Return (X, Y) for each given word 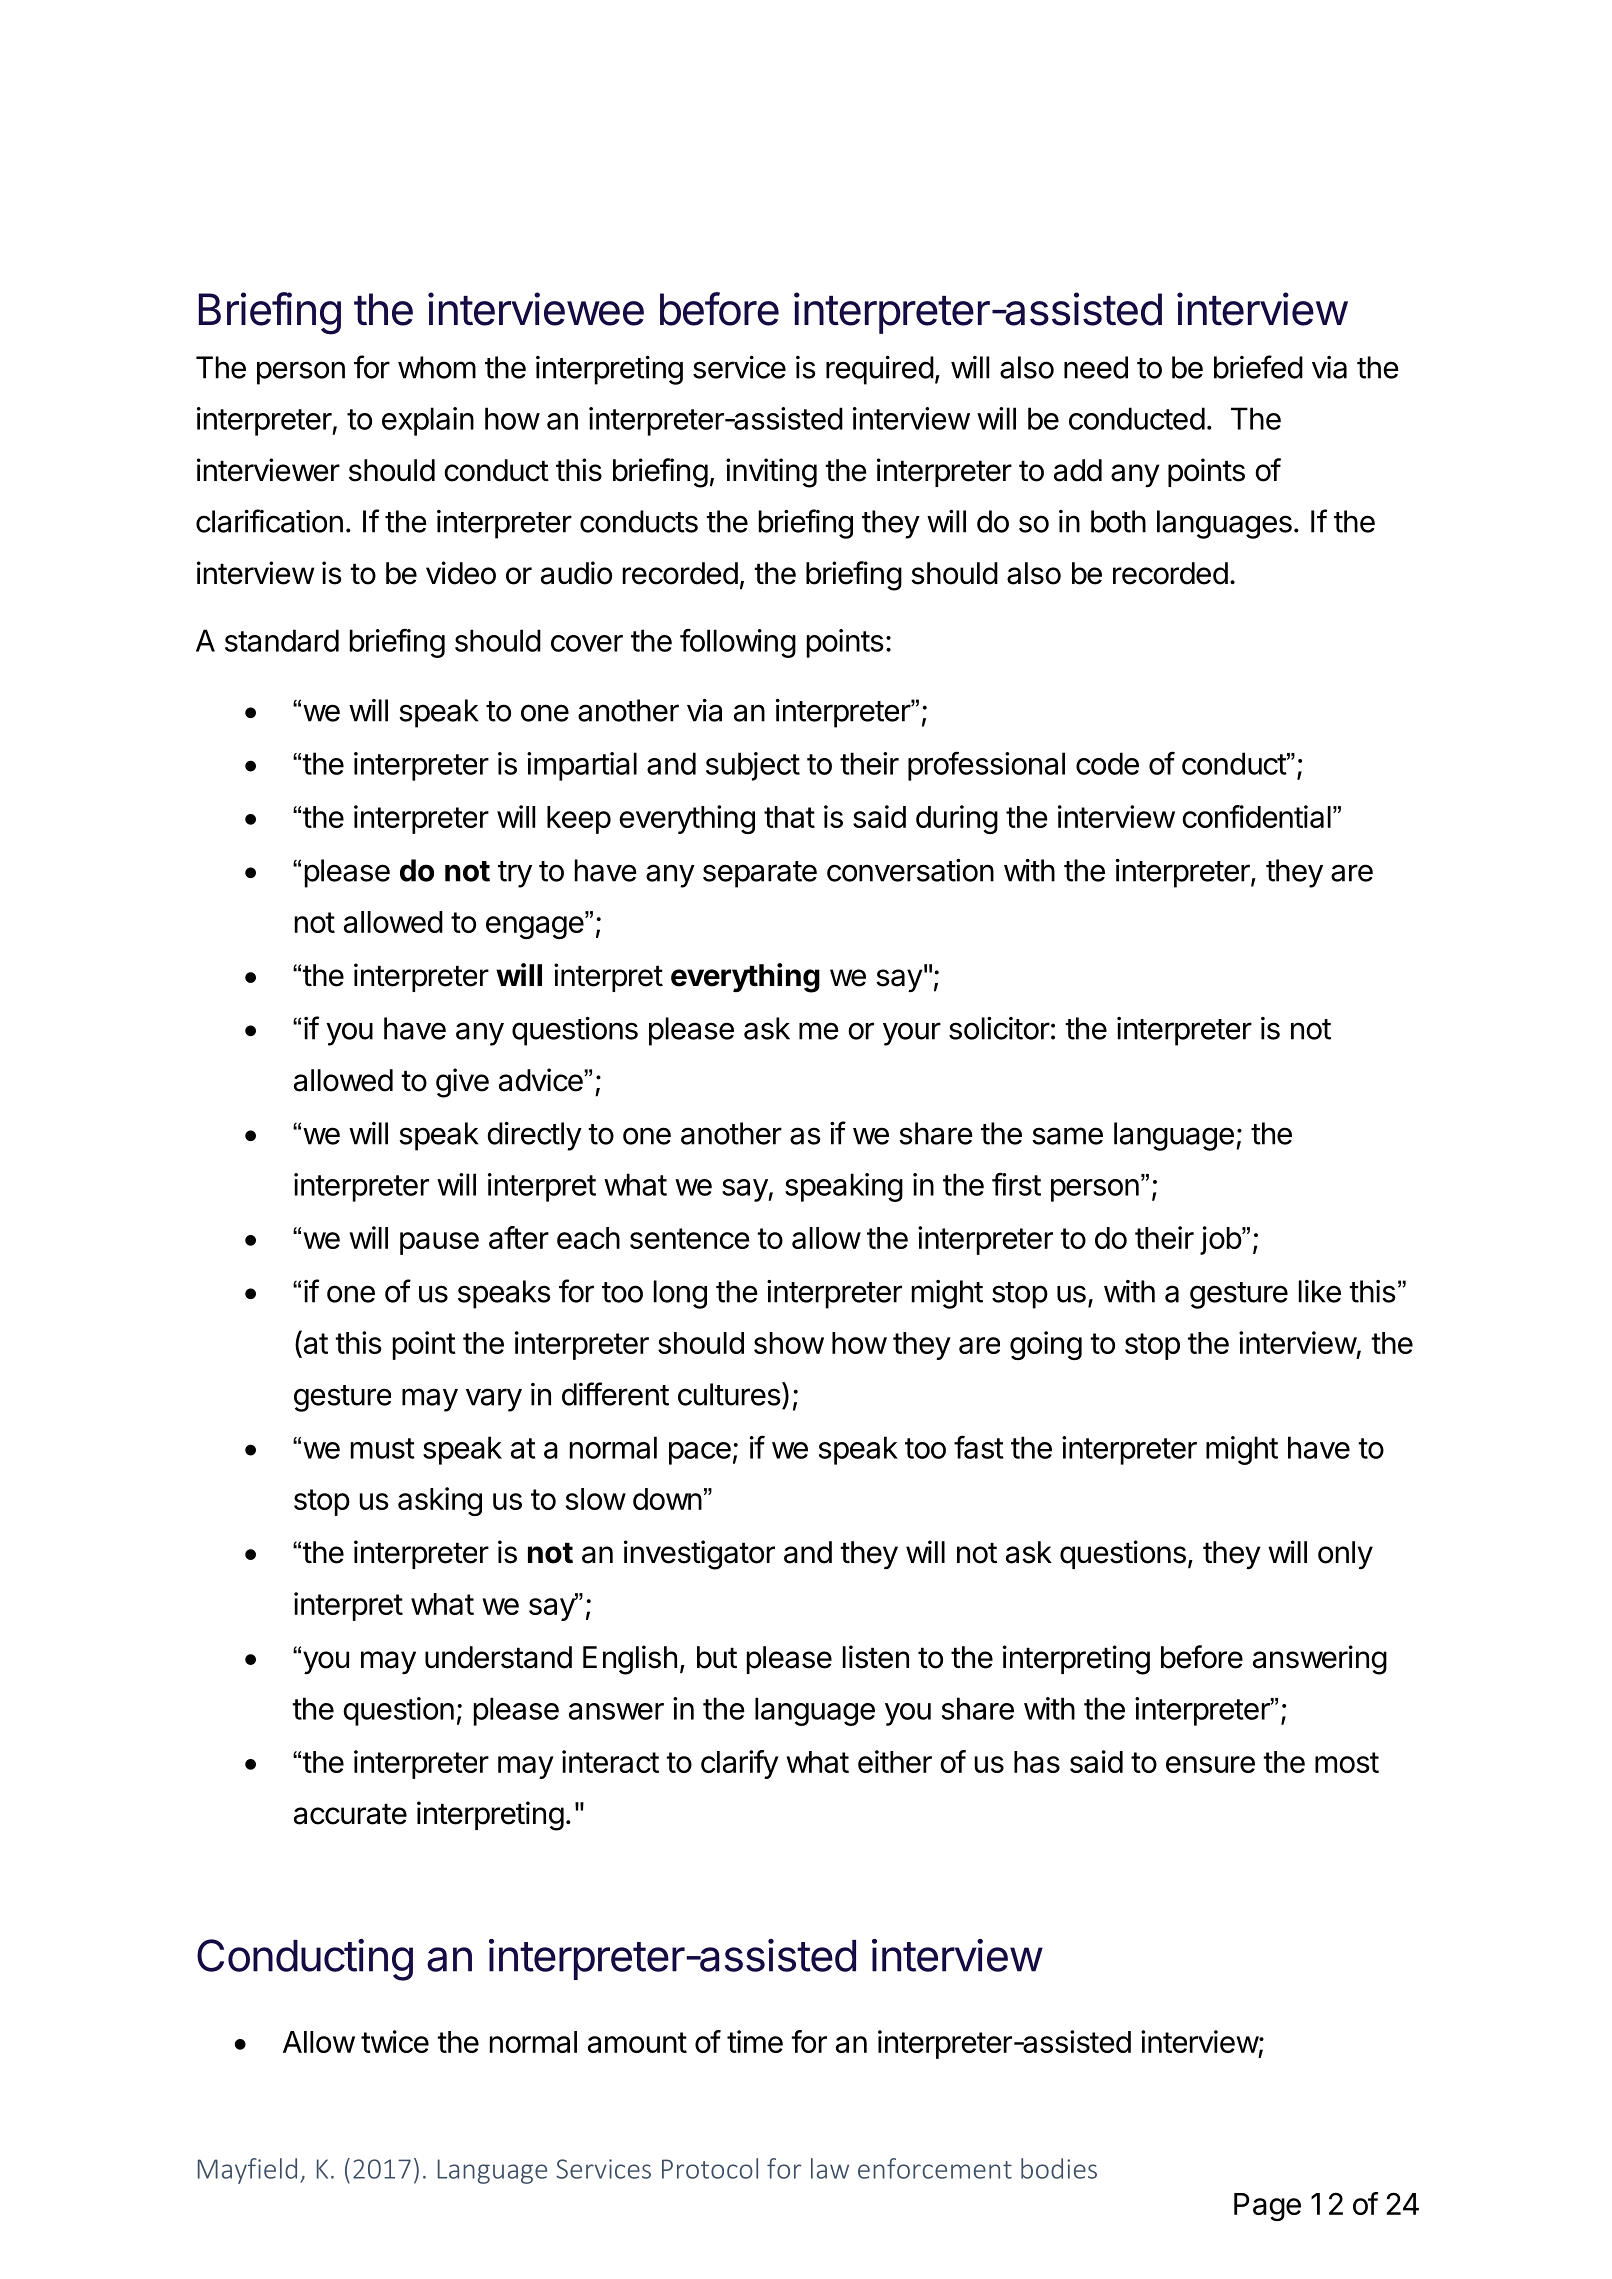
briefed (1258, 367)
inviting (771, 473)
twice (395, 2041)
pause (439, 1243)
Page (1267, 2207)
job (1221, 1240)
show (789, 1343)
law (830, 2168)
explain (428, 421)
